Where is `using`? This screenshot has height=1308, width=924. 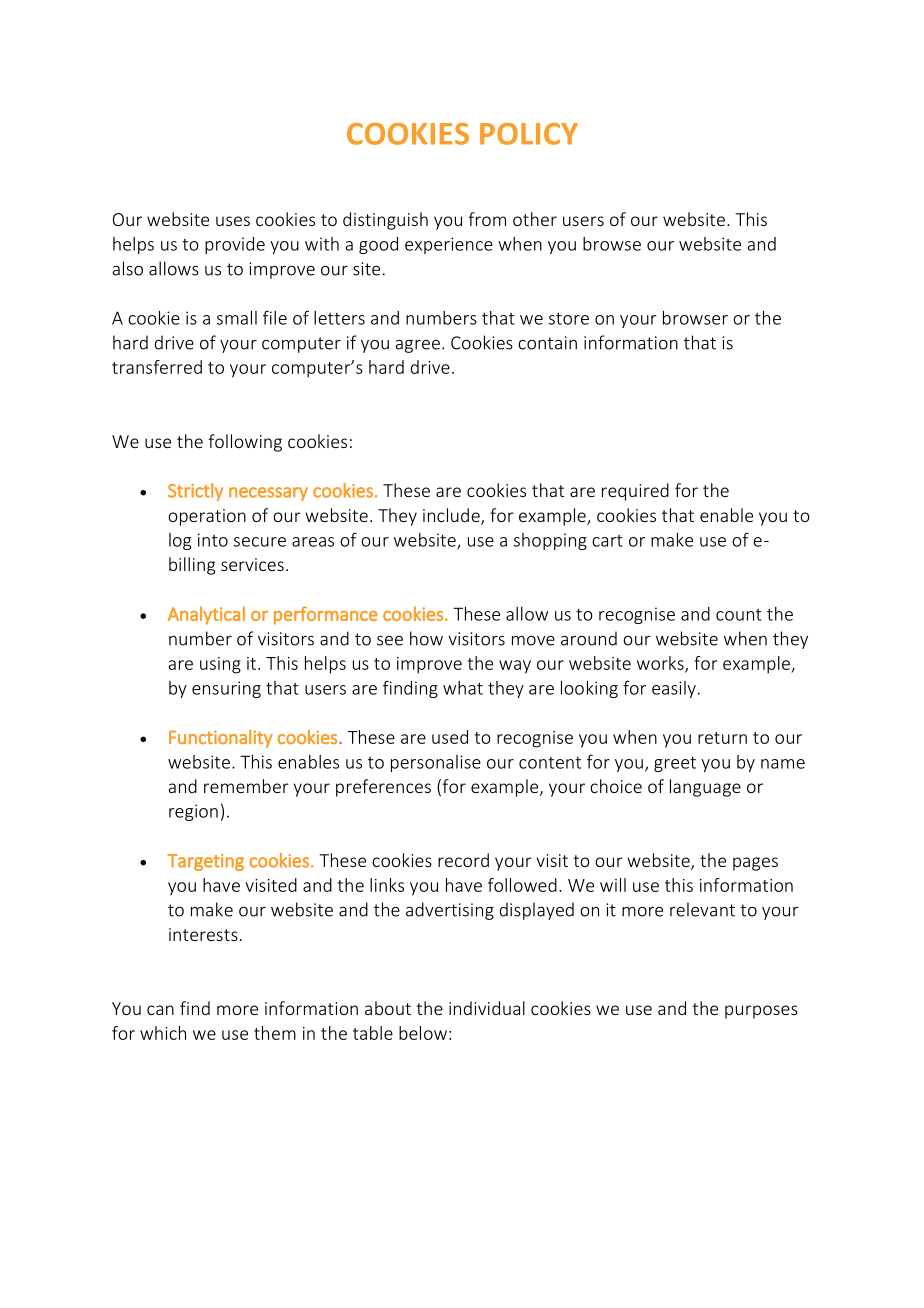 using is located at coordinates (220, 665).
